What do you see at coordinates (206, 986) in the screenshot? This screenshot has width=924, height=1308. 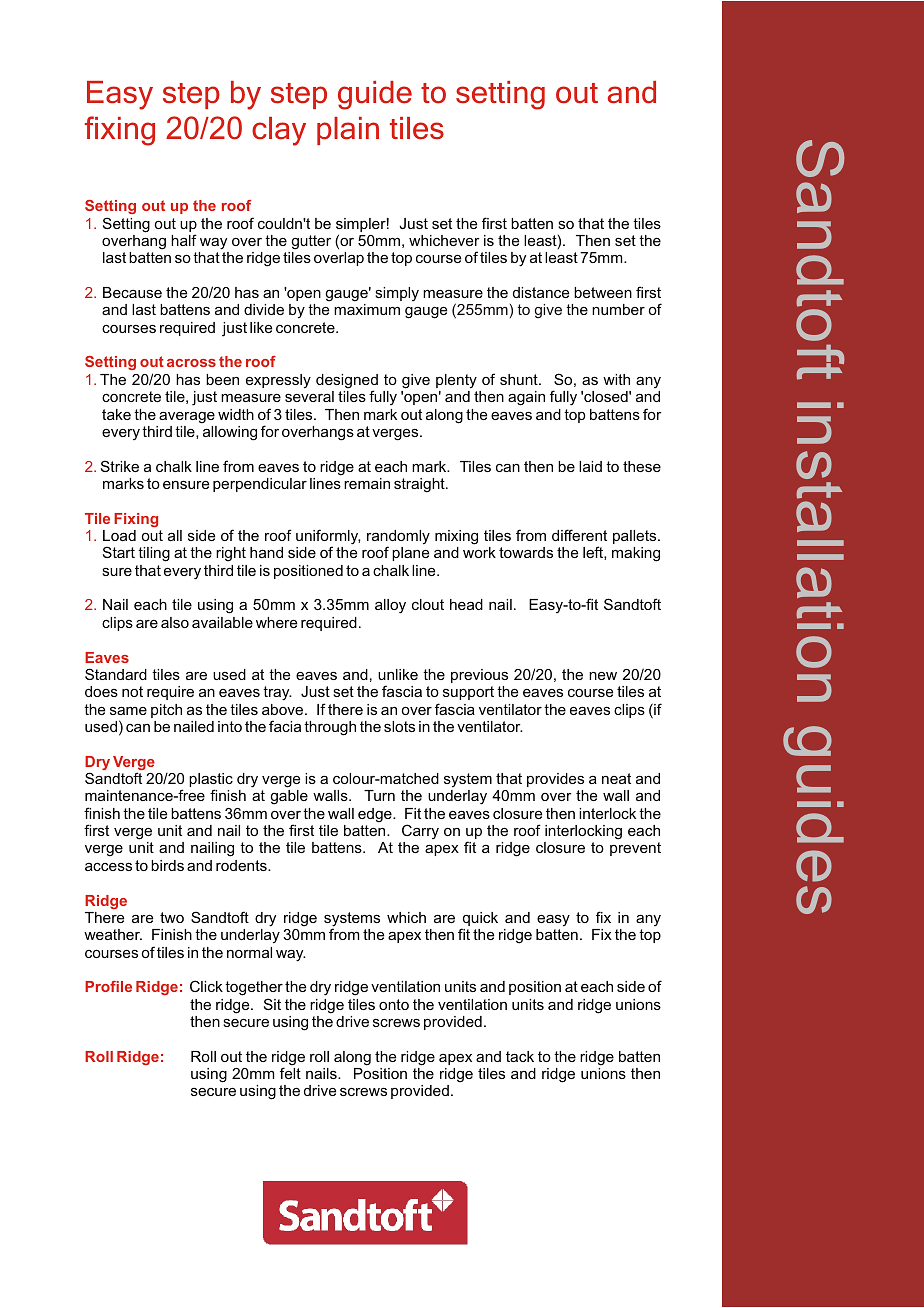 I see `Click` at bounding box center [206, 986].
